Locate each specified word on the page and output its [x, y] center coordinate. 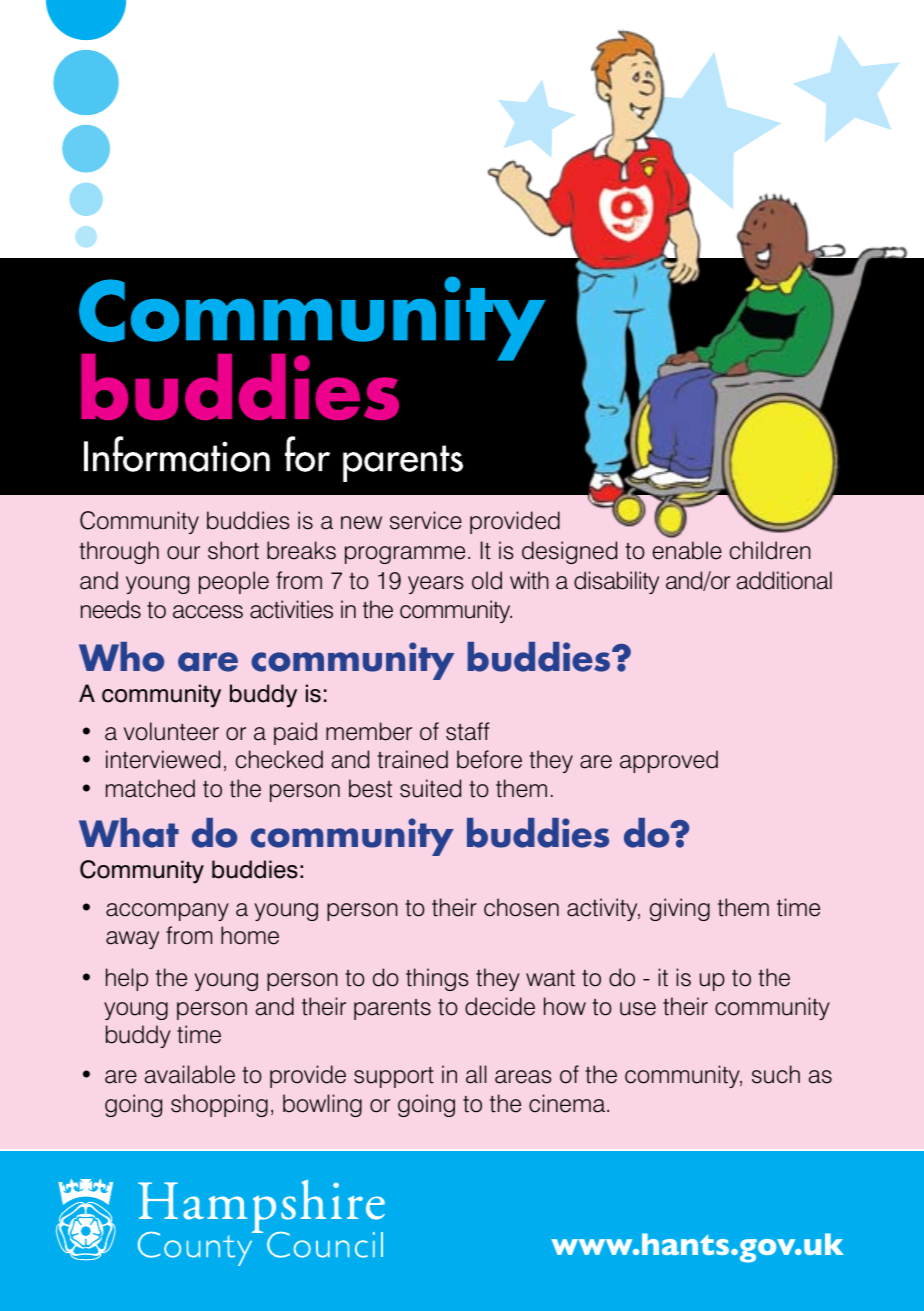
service [426, 520]
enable [687, 550]
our [183, 553]
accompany [167, 912]
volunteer [171, 731]
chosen [521, 907]
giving [680, 909]
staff [468, 731]
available [189, 1074]
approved [669, 761]
